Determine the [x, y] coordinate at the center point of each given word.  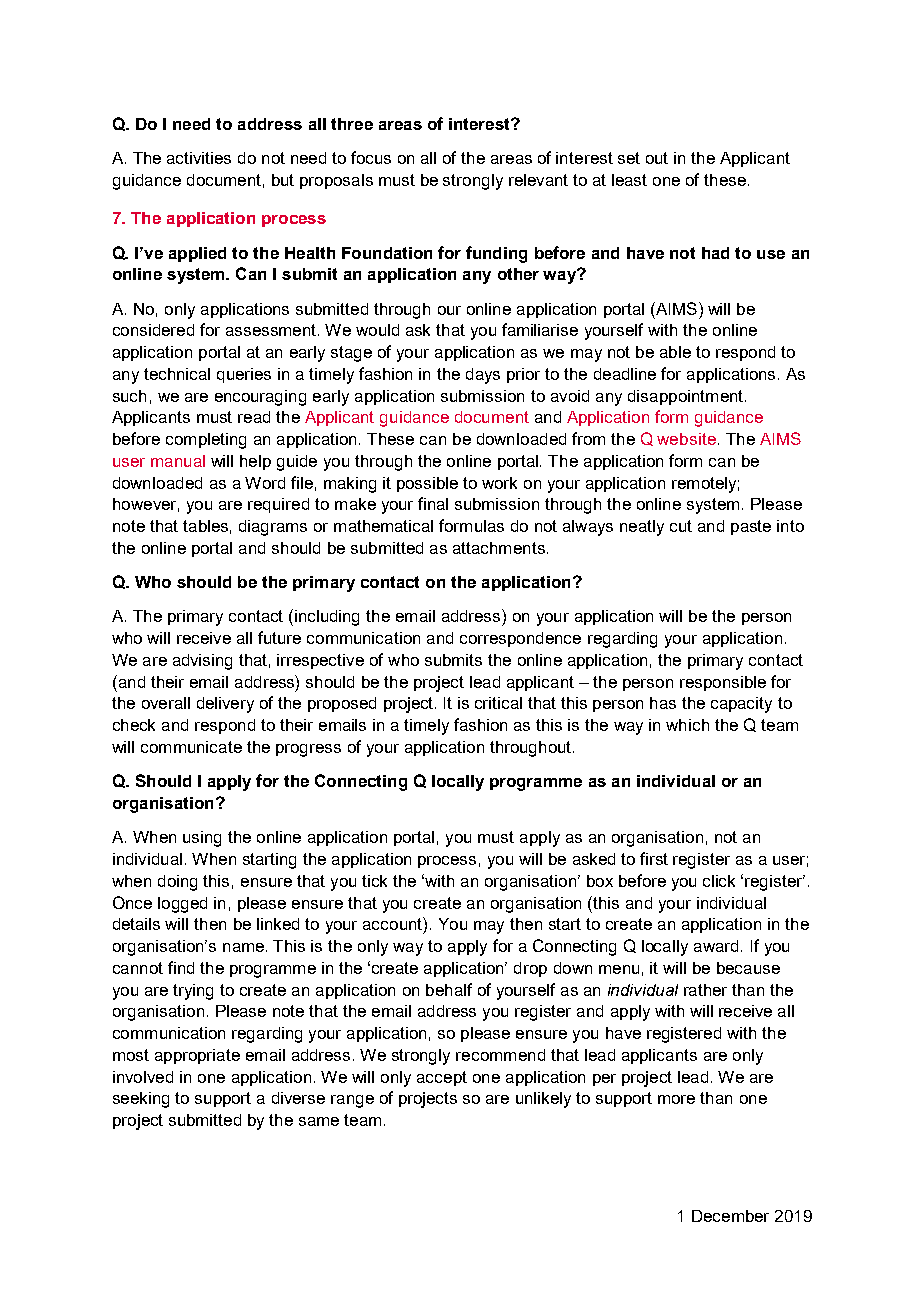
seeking [141, 1100]
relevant [538, 180]
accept [442, 1078]
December [730, 1216]
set [629, 158]
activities [199, 158]
